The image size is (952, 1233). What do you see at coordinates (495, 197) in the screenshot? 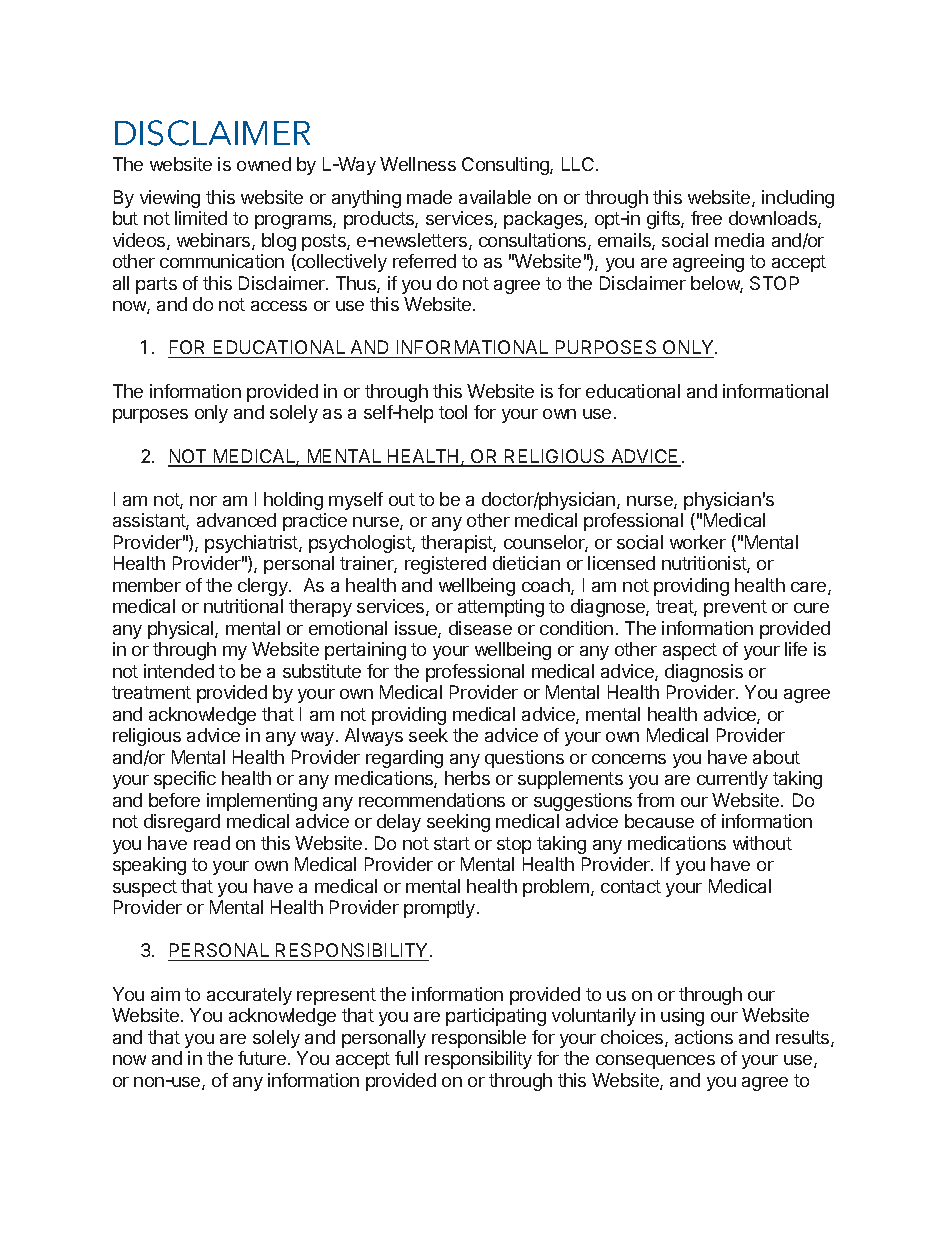
I see `available` at bounding box center [495, 197].
